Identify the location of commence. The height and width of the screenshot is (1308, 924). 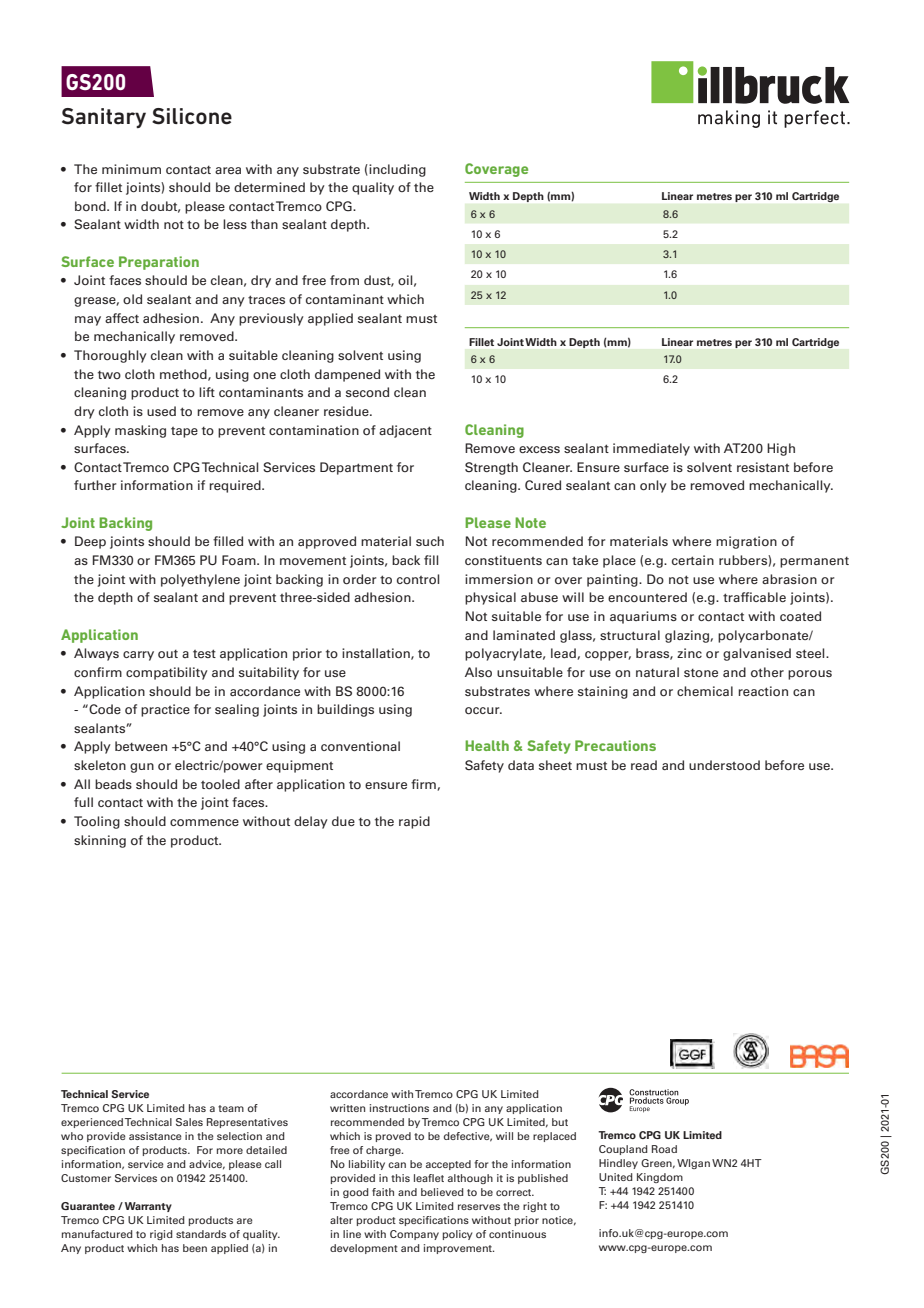
(204, 823).
